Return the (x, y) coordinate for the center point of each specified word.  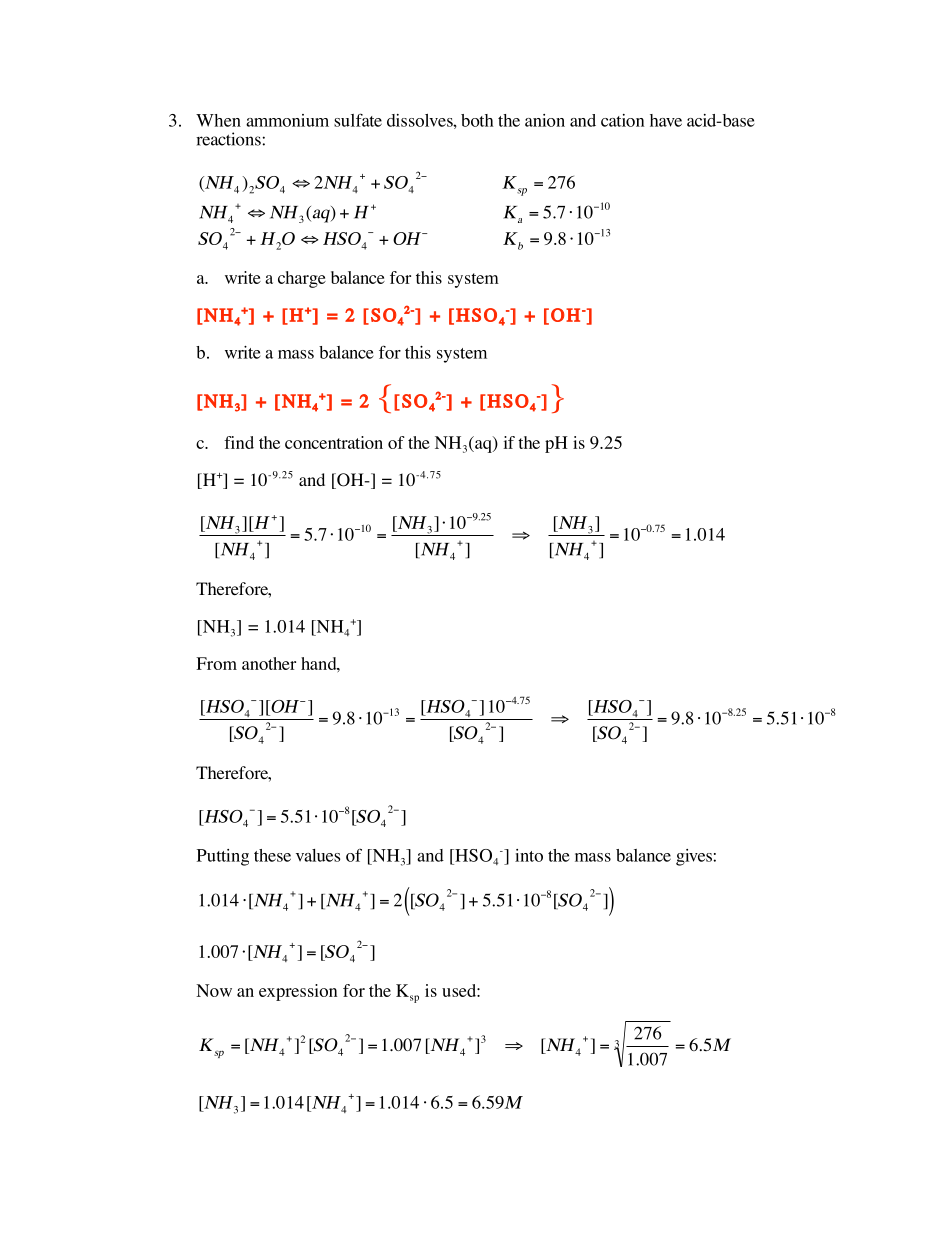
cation (622, 120)
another (269, 663)
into (529, 855)
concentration (334, 442)
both (477, 120)
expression (298, 992)
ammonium (287, 120)
